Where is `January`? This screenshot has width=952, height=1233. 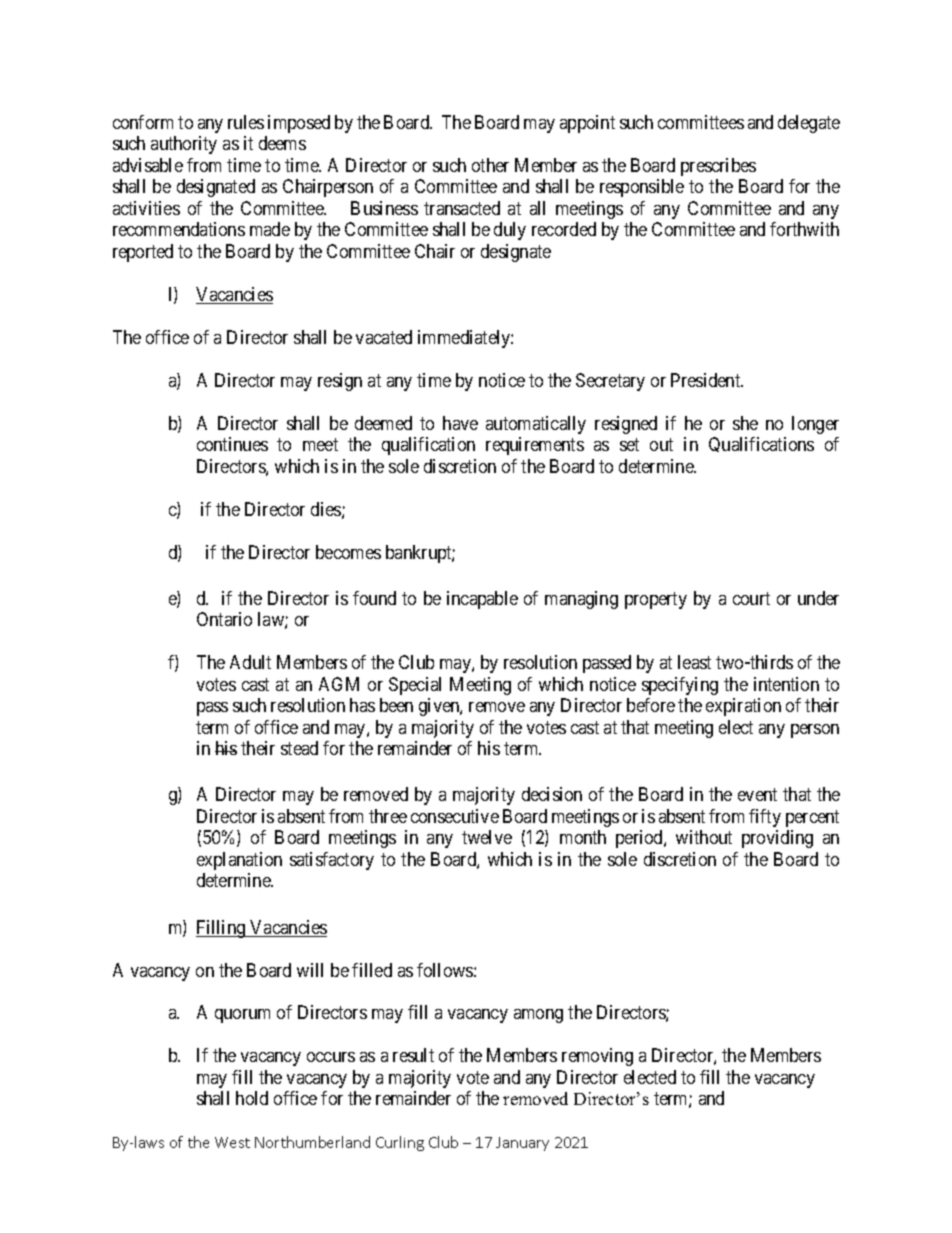 January is located at coordinates (522, 1144).
